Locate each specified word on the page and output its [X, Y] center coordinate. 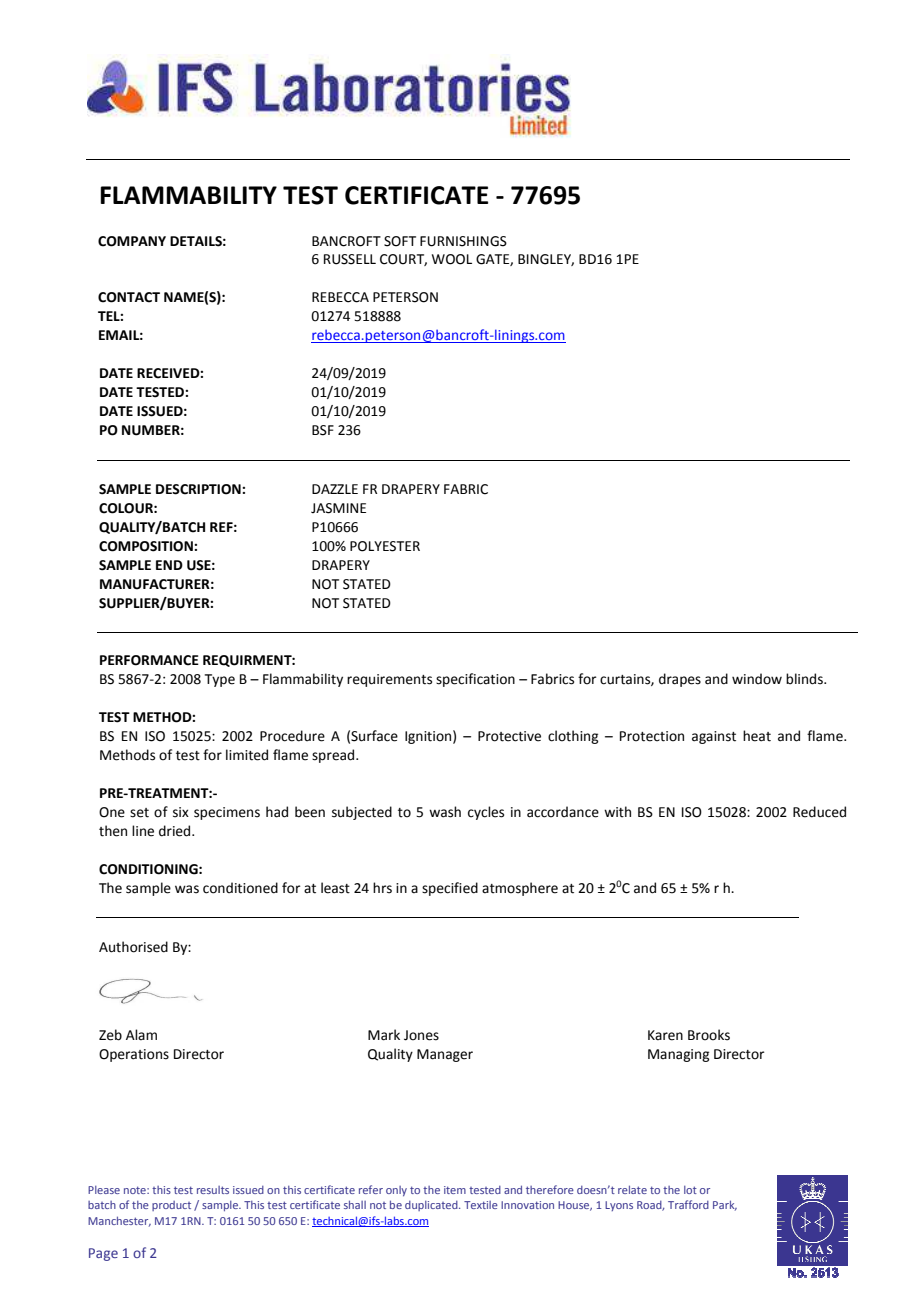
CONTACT [129, 297]
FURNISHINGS [463, 241]
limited [247, 755]
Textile [481, 1205]
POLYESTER [385, 546]
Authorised [133, 947]
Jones [421, 1035]
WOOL [452, 259]
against [714, 737]
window [757, 679]
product [171, 1206]
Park [725, 1205]
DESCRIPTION [199, 489]
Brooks [709, 1035]
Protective [509, 736]
